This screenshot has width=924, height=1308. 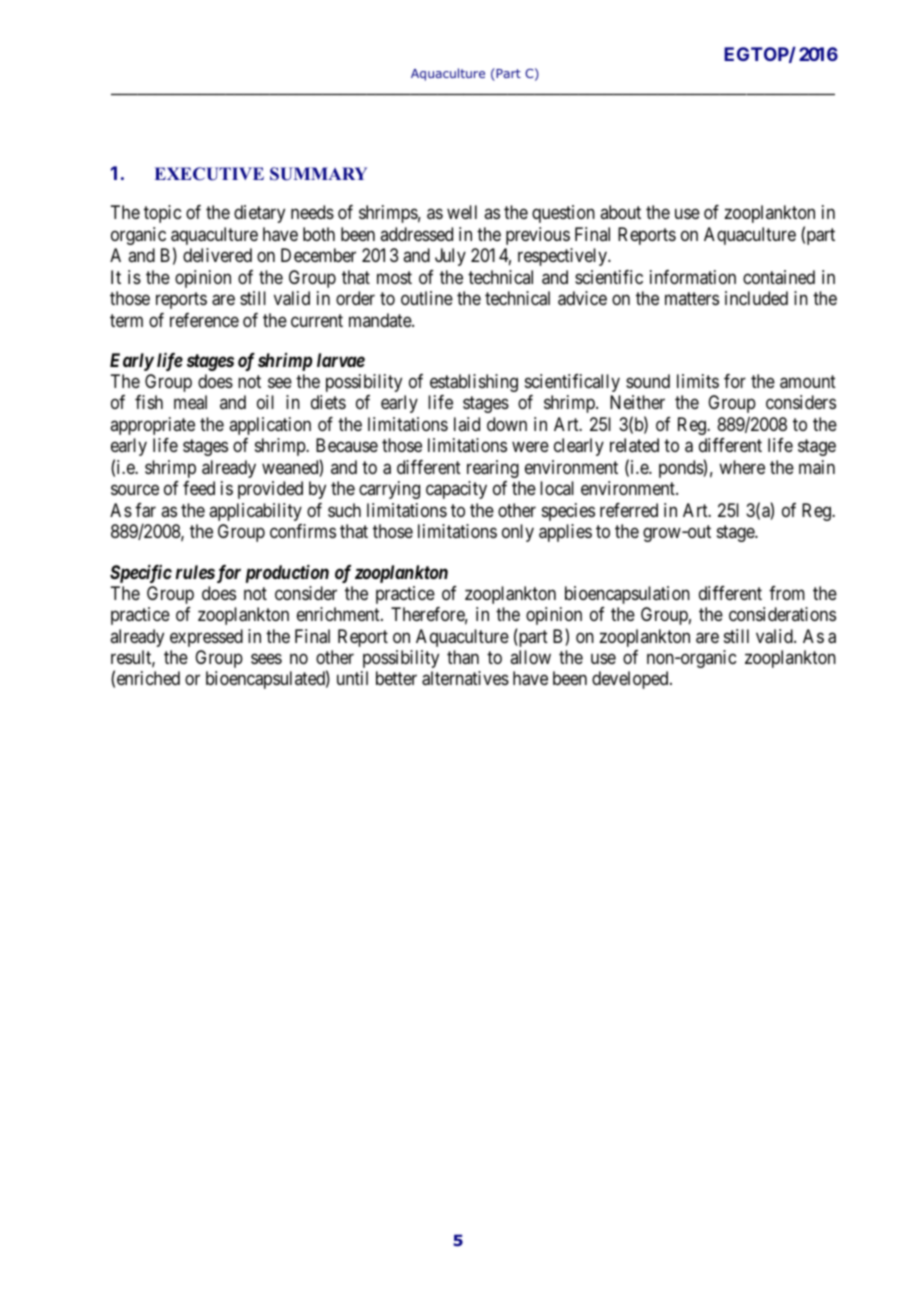 I want to click on well, so click(x=462, y=212).
